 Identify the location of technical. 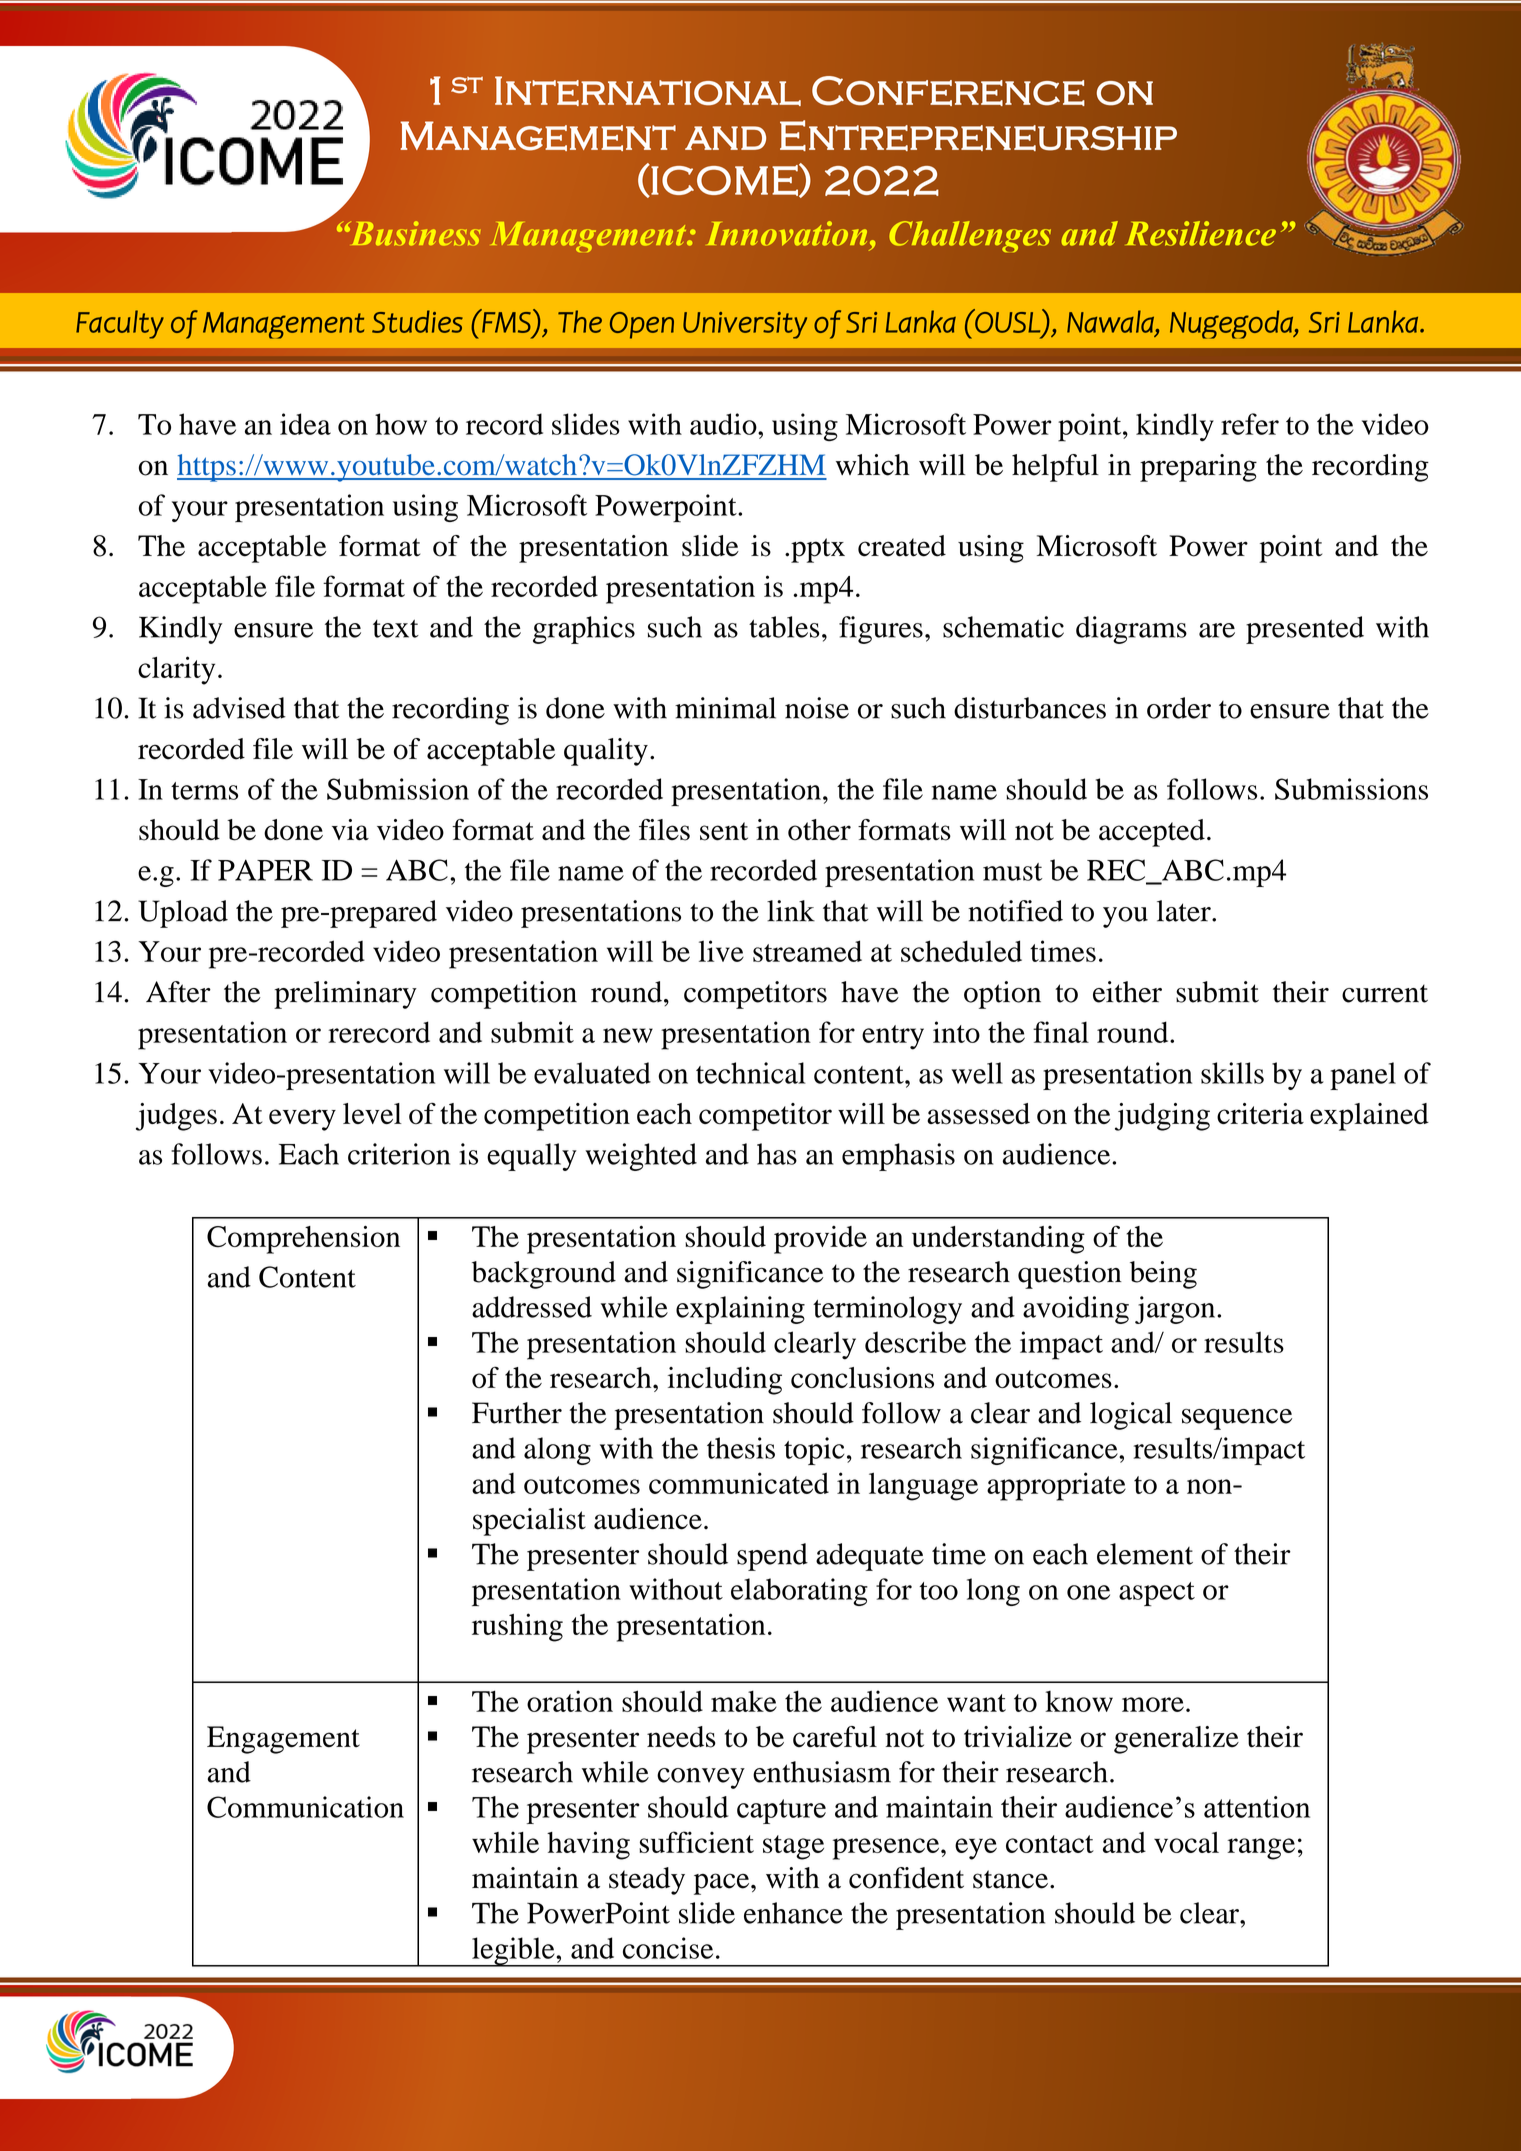
(751, 1073).
